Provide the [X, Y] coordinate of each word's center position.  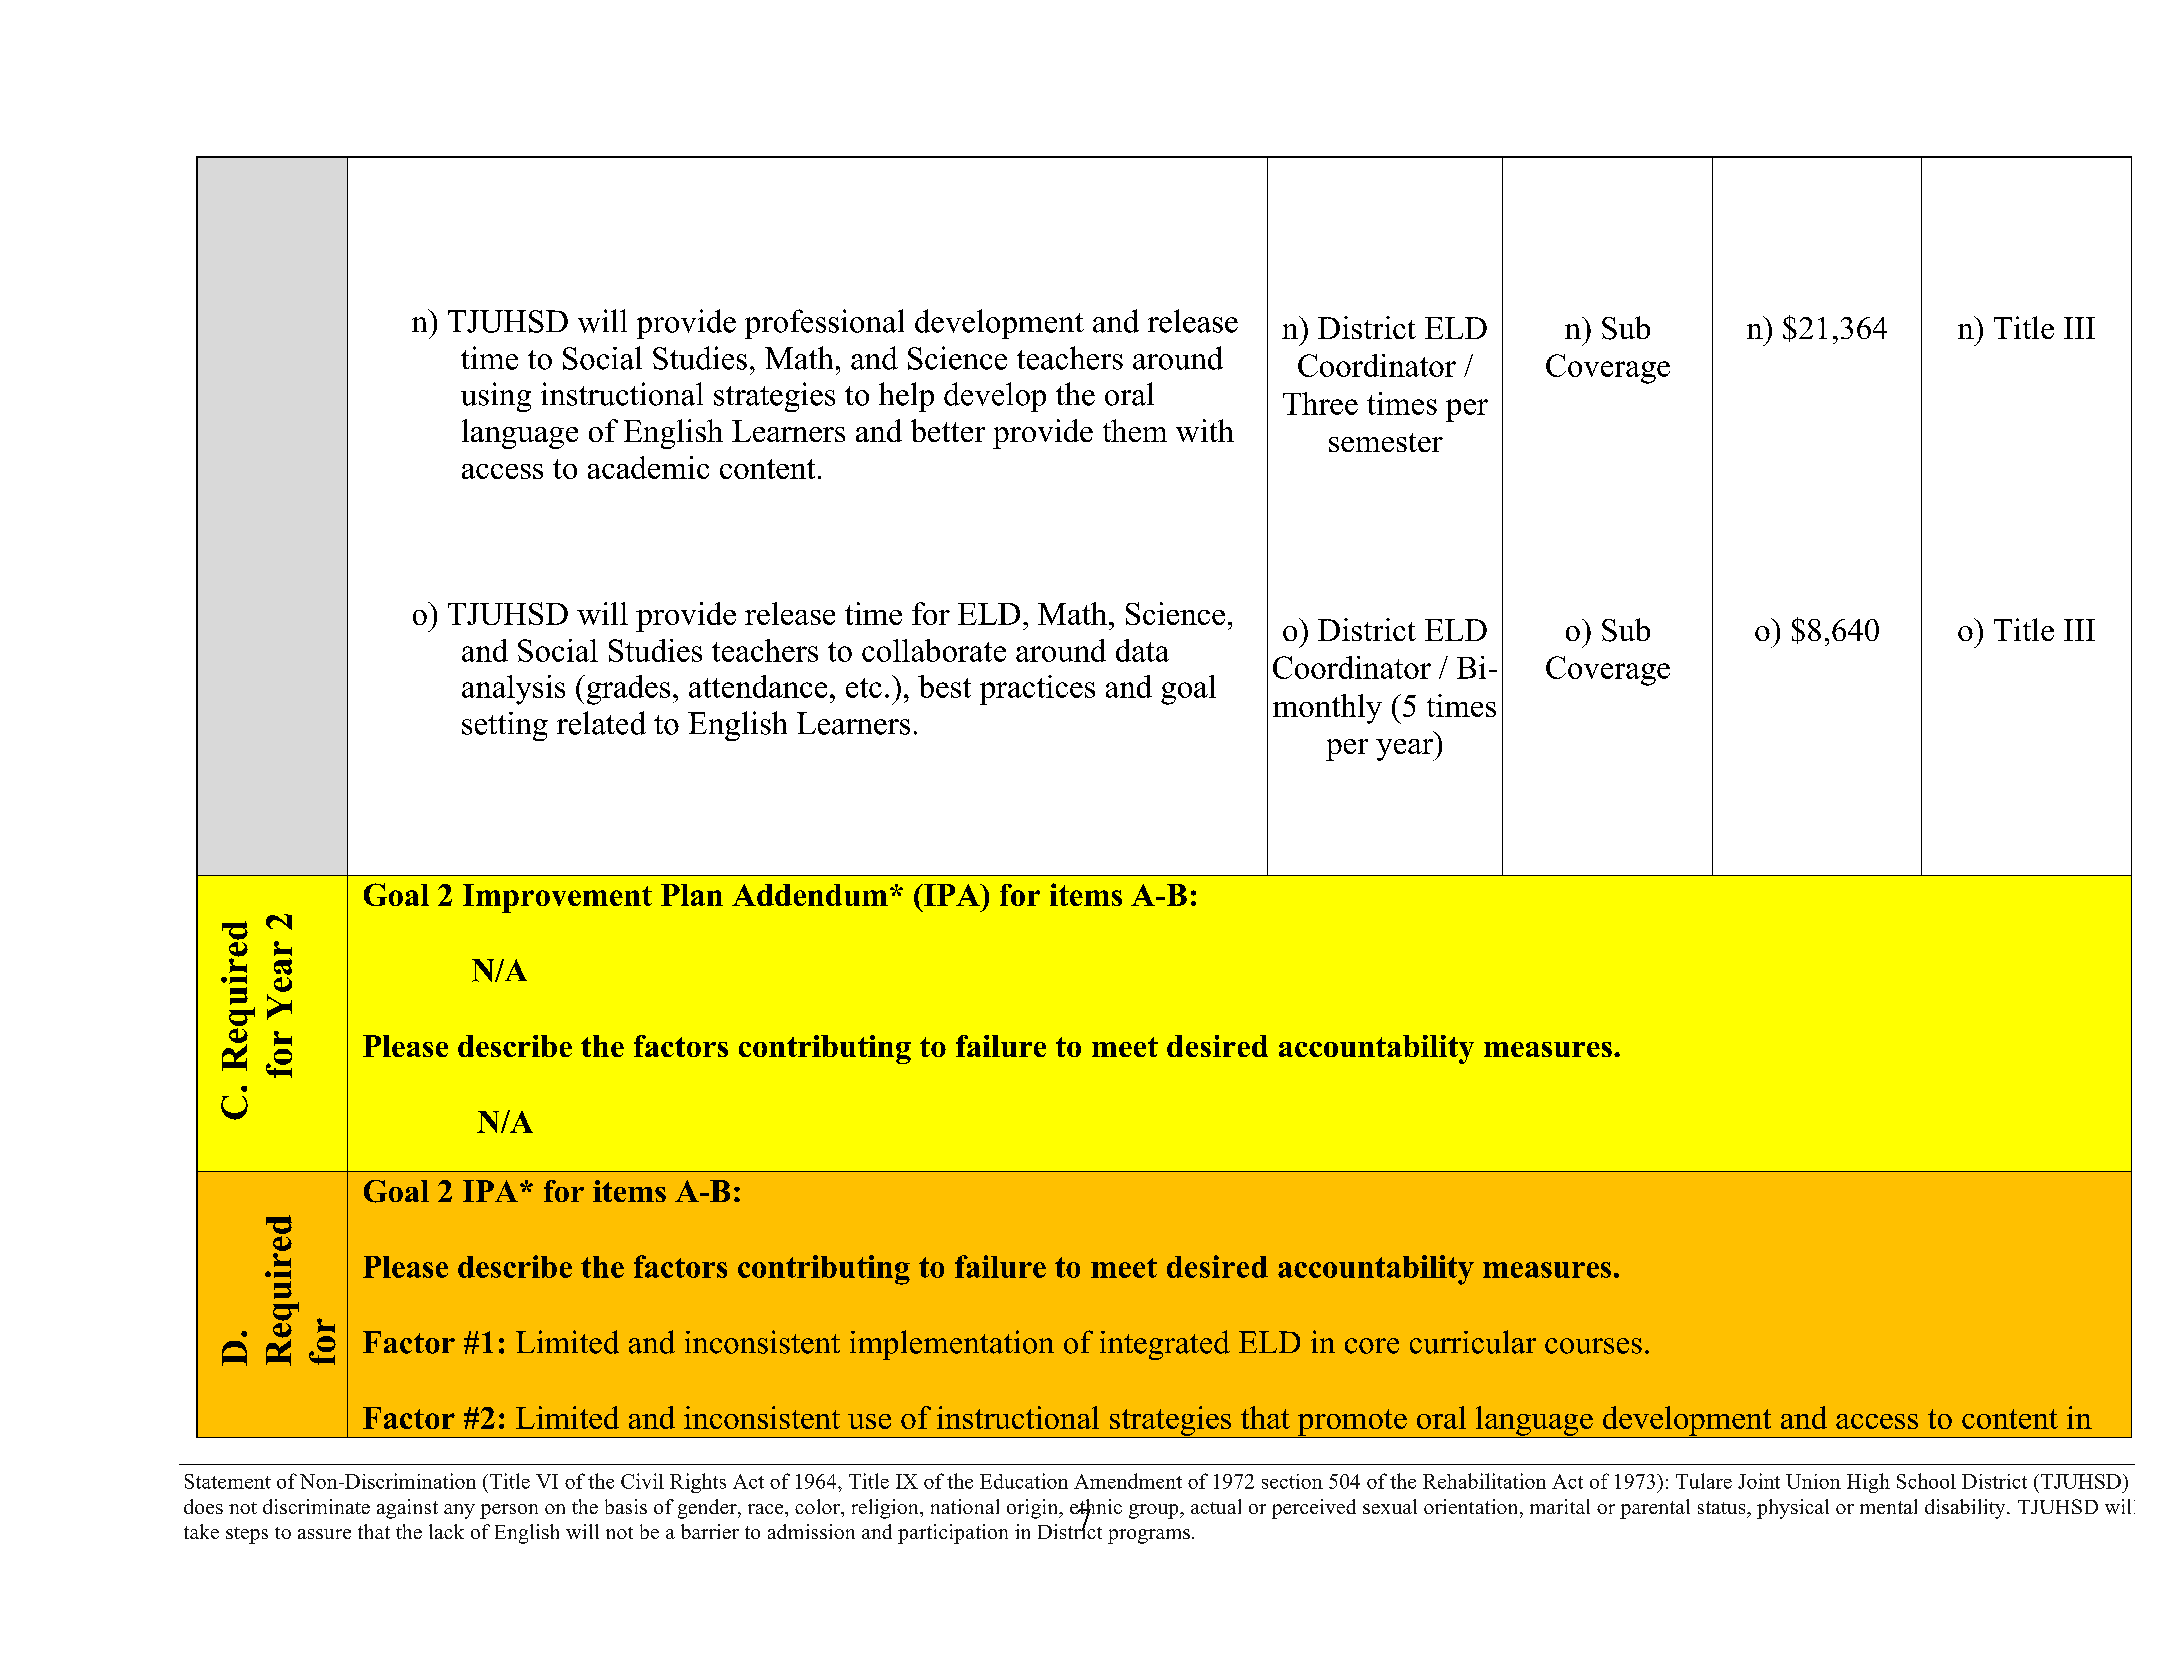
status [1723, 1507]
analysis [513, 690]
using [496, 397]
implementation [952, 1345]
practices [1037, 690]
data [1142, 650]
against [407, 1509]
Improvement [557, 898]
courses [1593, 1346]
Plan [692, 895]
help [906, 397]
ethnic [1096, 1508]
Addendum [810, 895]
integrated [1165, 1345]
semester [1386, 442]
